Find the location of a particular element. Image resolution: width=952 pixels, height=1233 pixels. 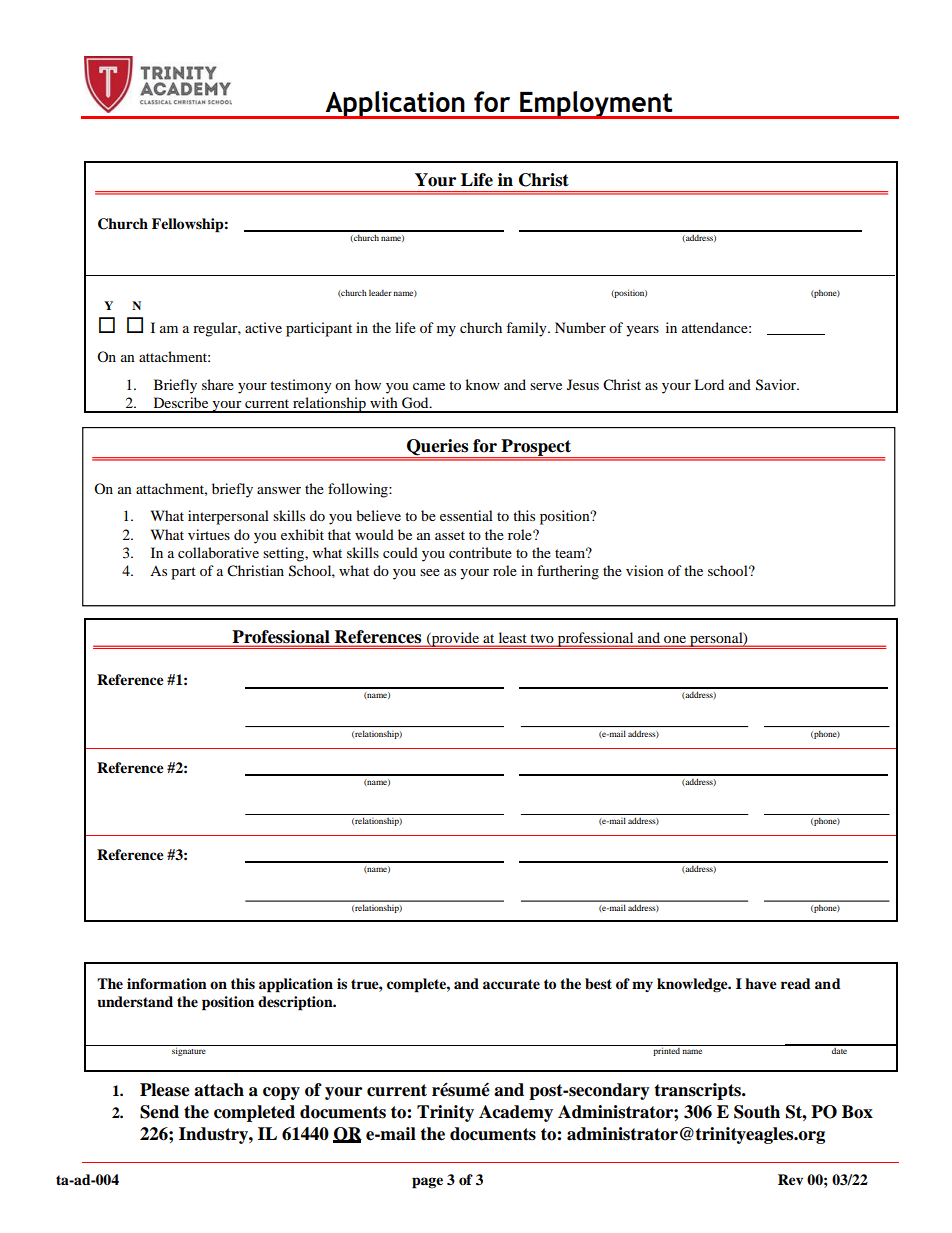

years is located at coordinates (642, 331).
